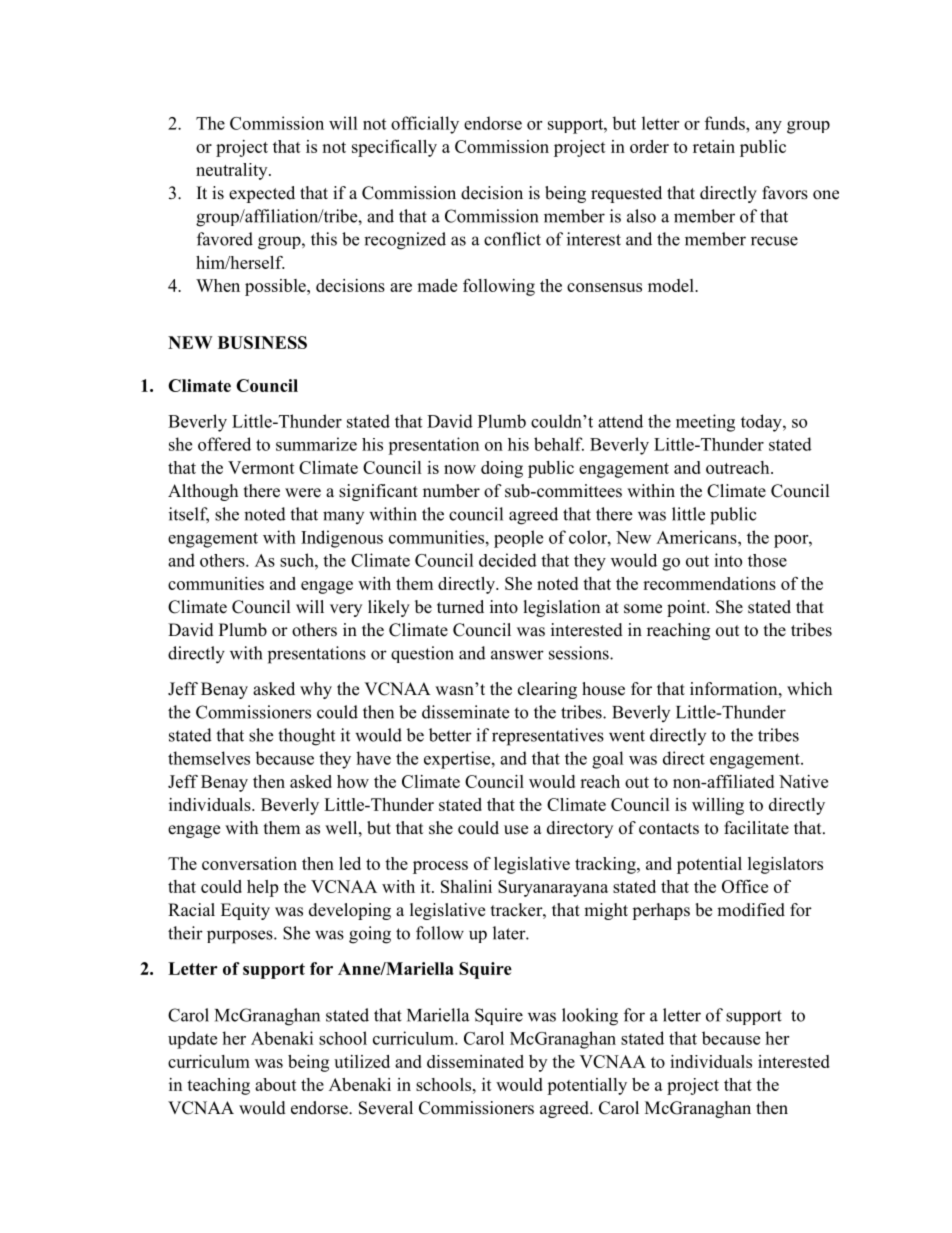 Image resolution: width=952 pixels, height=1233 pixels. What do you see at coordinates (425, 125) in the page?
I see `officially` at bounding box center [425, 125].
